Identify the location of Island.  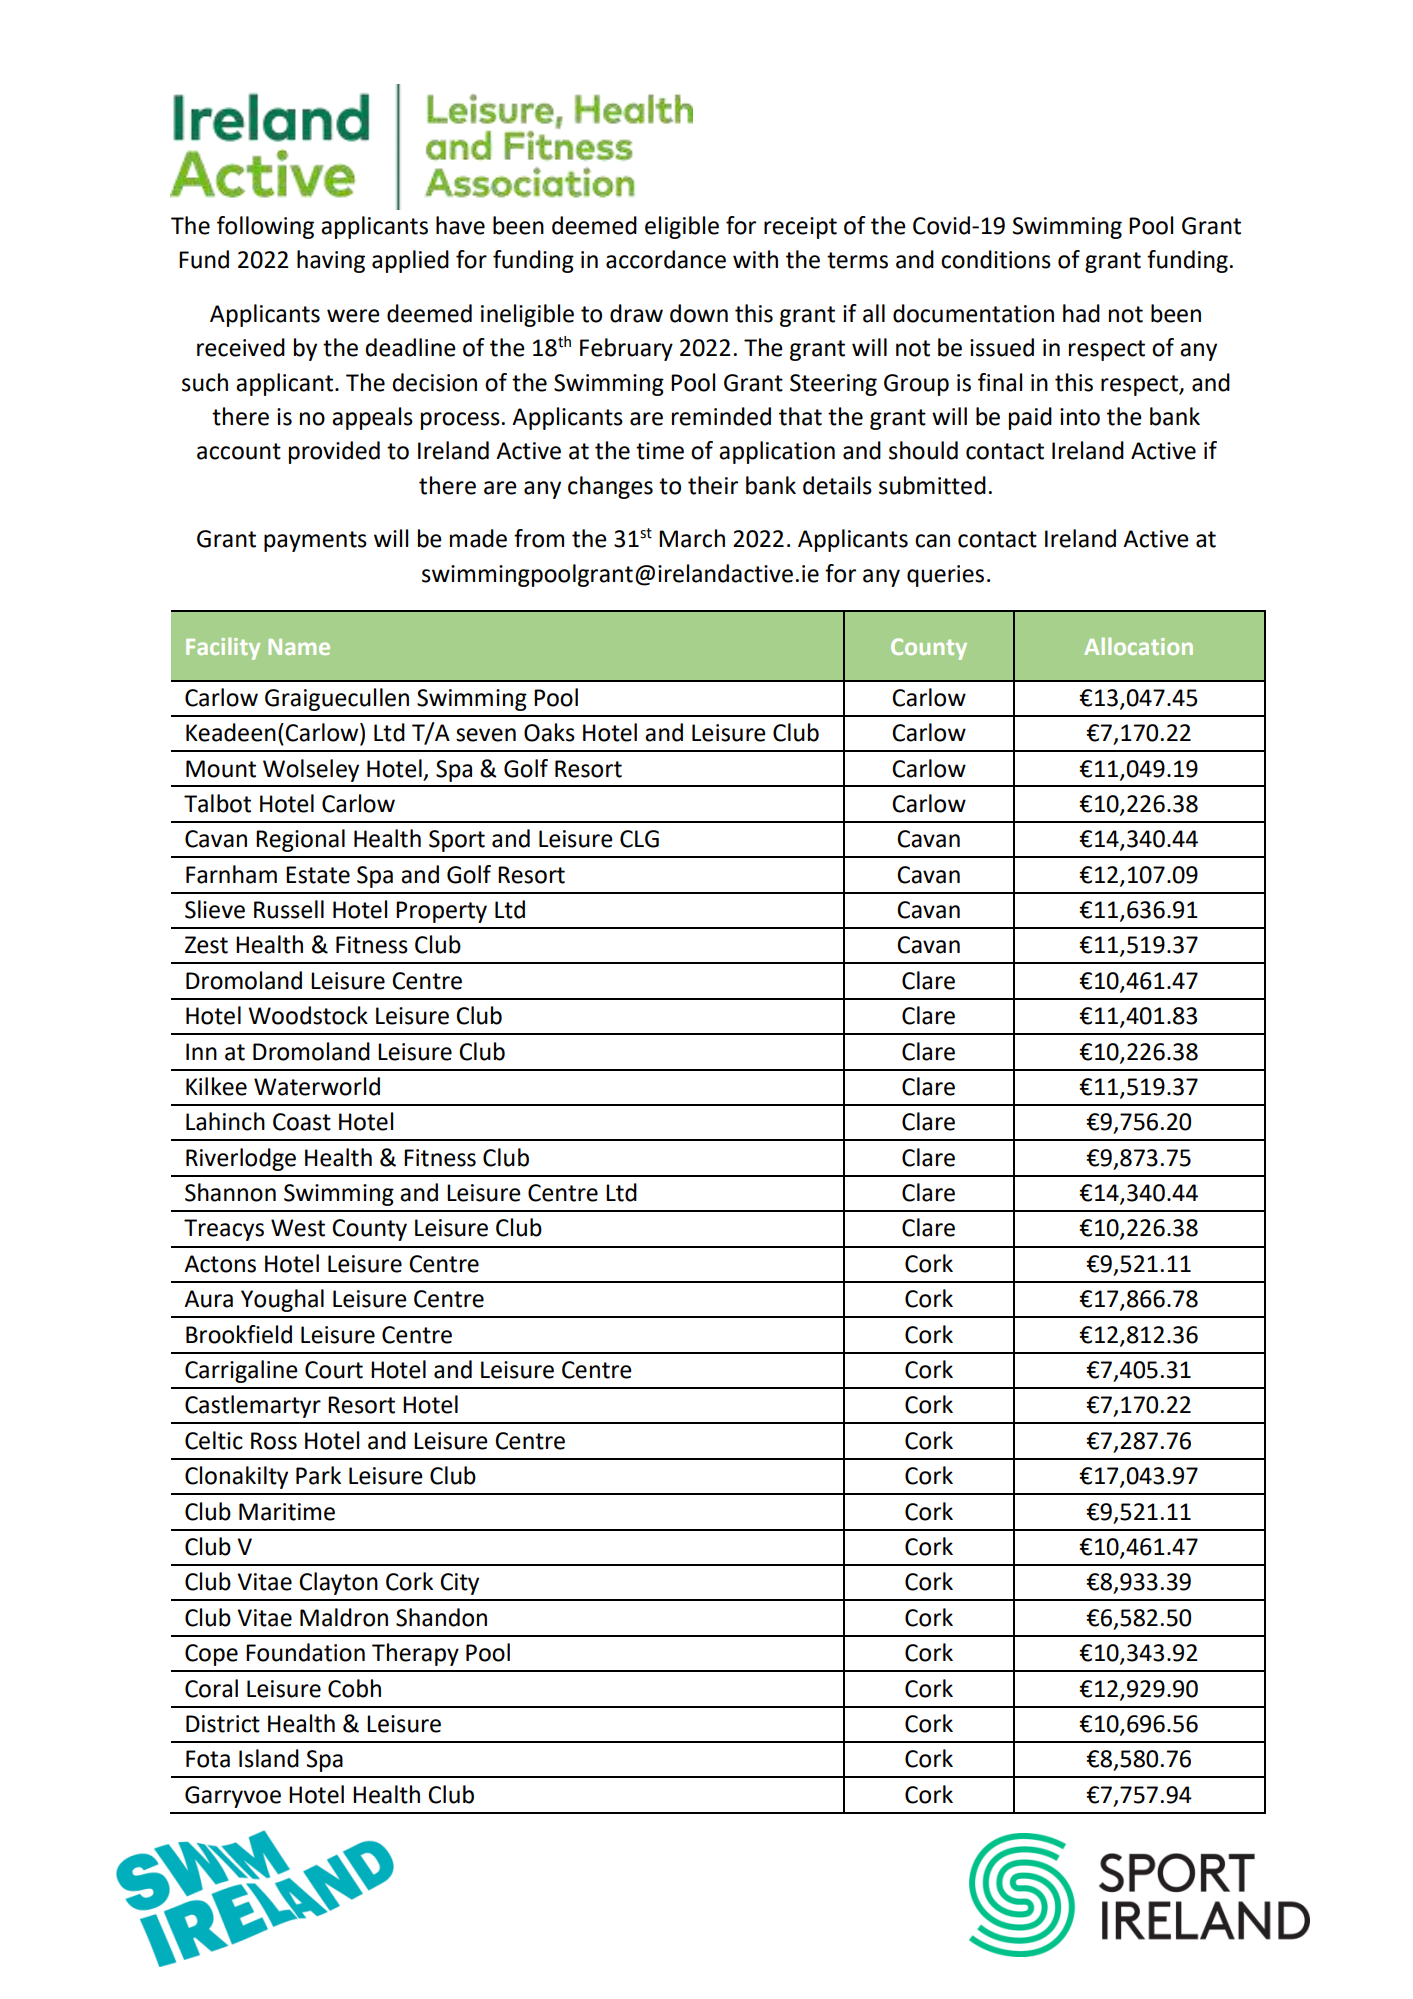
(269, 1758).
